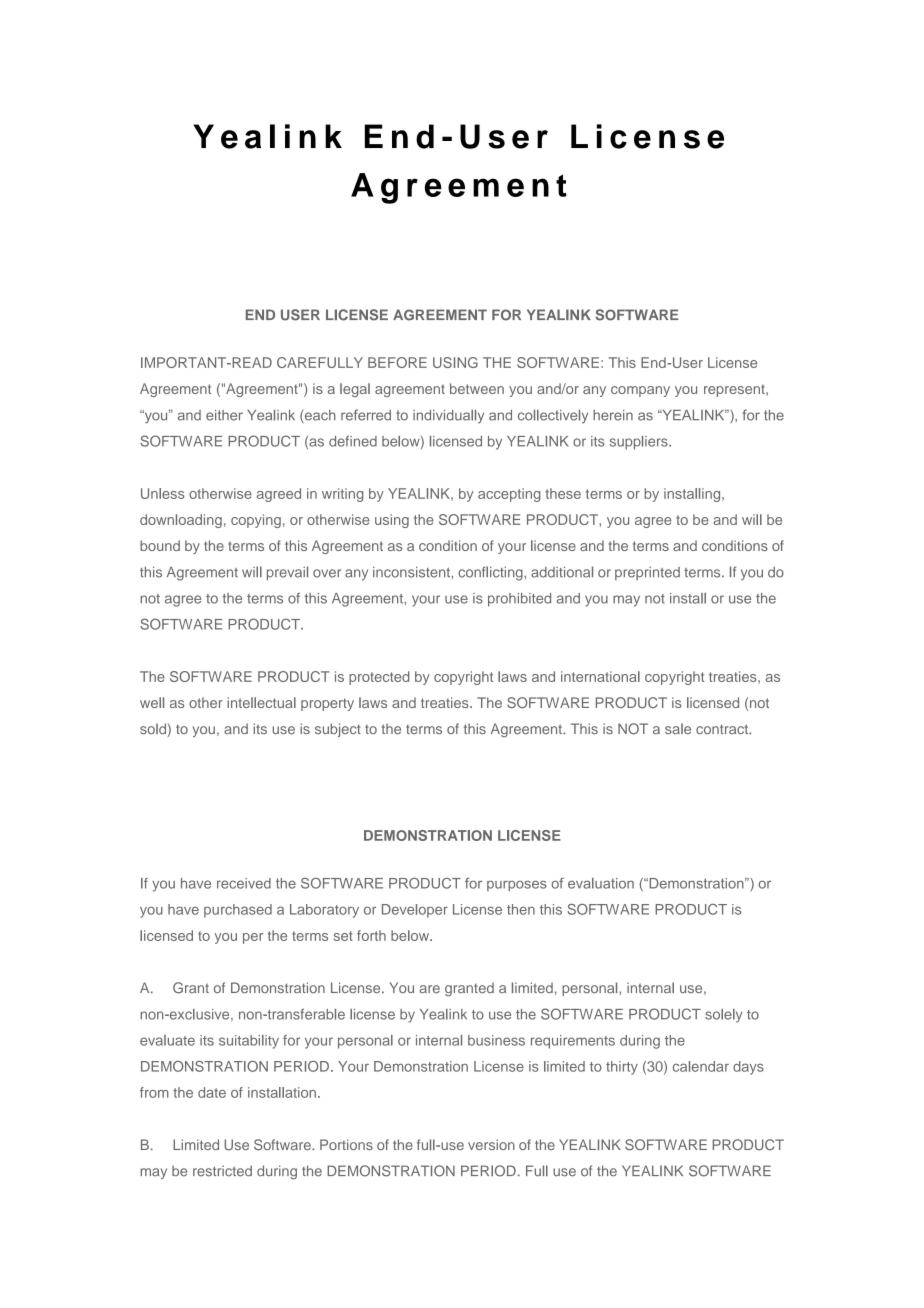  Describe the element at coordinates (477, 388) in the screenshot. I see `between` at that location.
